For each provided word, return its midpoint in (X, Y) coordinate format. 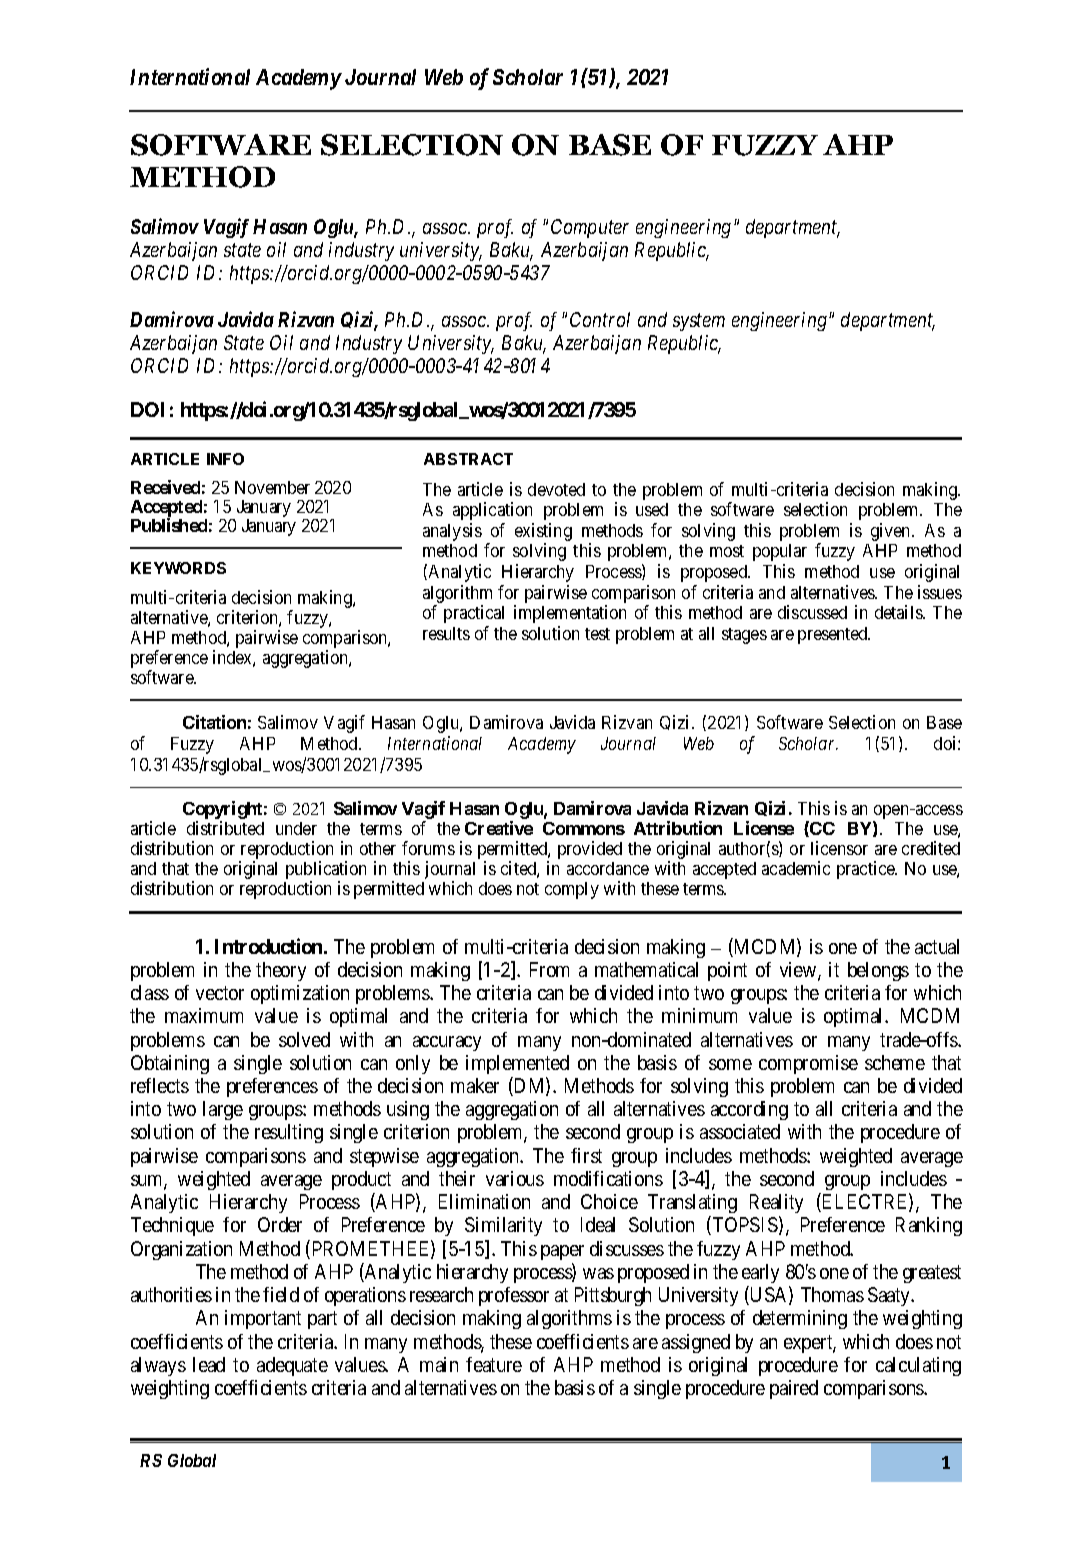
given (892, 532)
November (272, 487)
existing (543, 533)
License (764, 828)
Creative (499, 828)
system (699, 322)
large (223, 1110)
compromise (808, 1064)
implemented (517, 1064)
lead (209, 1364)
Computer (590, 228)
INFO (225, 459)
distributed (225, 828)
